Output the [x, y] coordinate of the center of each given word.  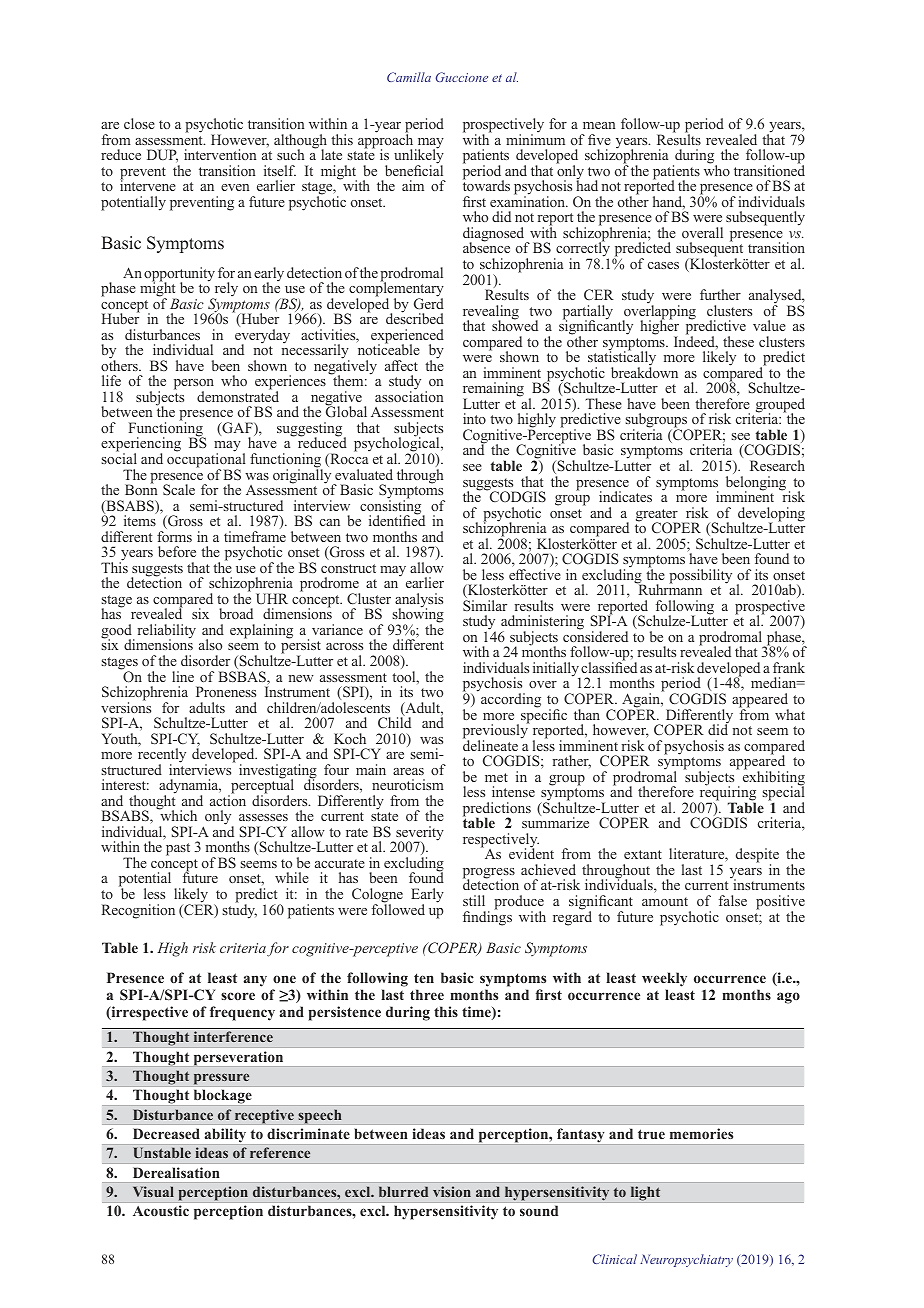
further [720, 294]
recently [162, 756]
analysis [419, 601]
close [139, 123]
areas [408, 771]
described [415, 317]
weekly [664, 979]
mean [599, 125]
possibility [700, 576]
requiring [727, 794]
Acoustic [161, 1210]
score [238, 996]
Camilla [409, 77]
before [177, 551]
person [194, 386]
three [427, 994]
